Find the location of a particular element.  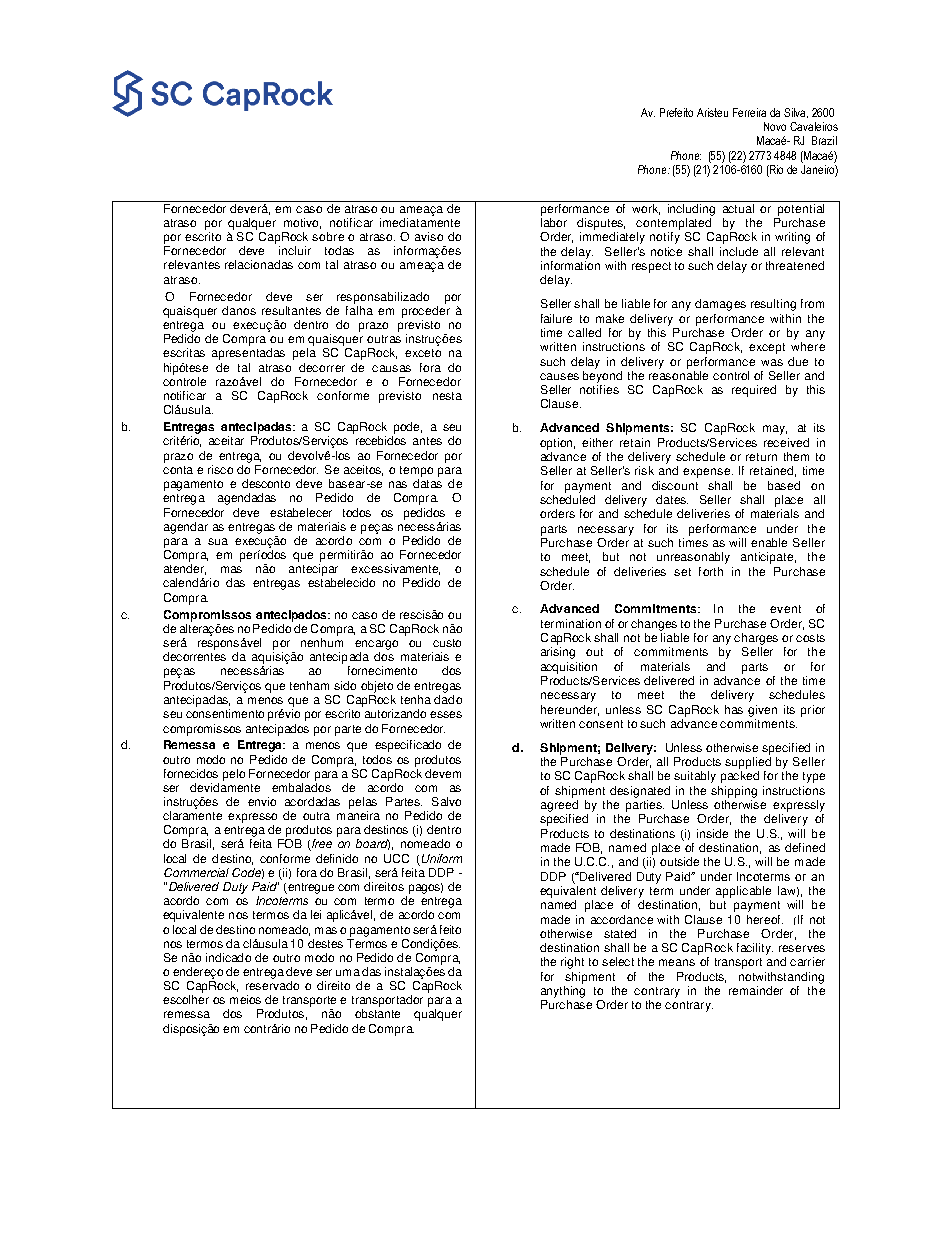

labor is located at coordinates (554, 222).
